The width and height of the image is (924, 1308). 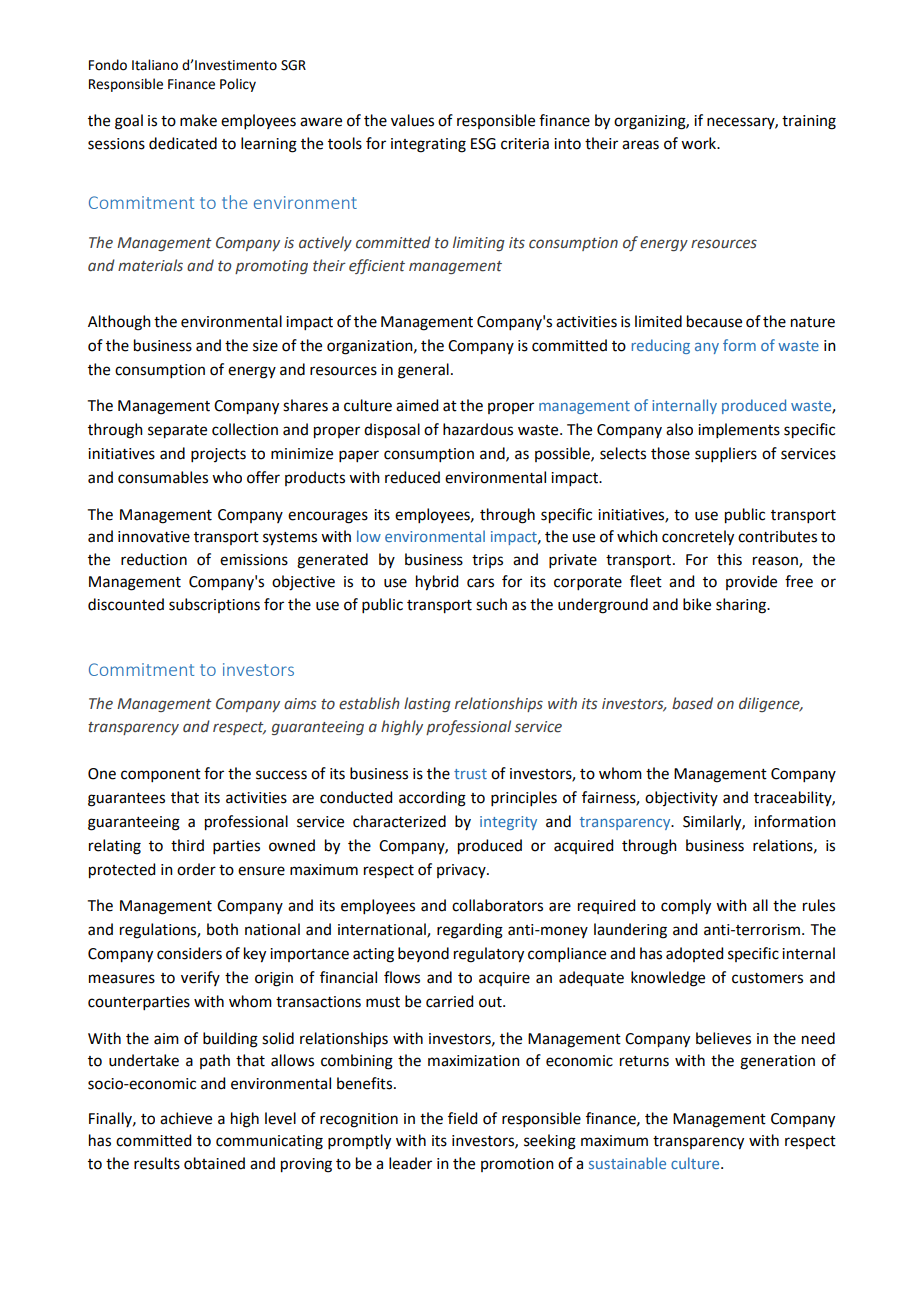 What do you see at coordinates (462, 1118) in the image?
I see `field` at bounding box center [462, 1118].
